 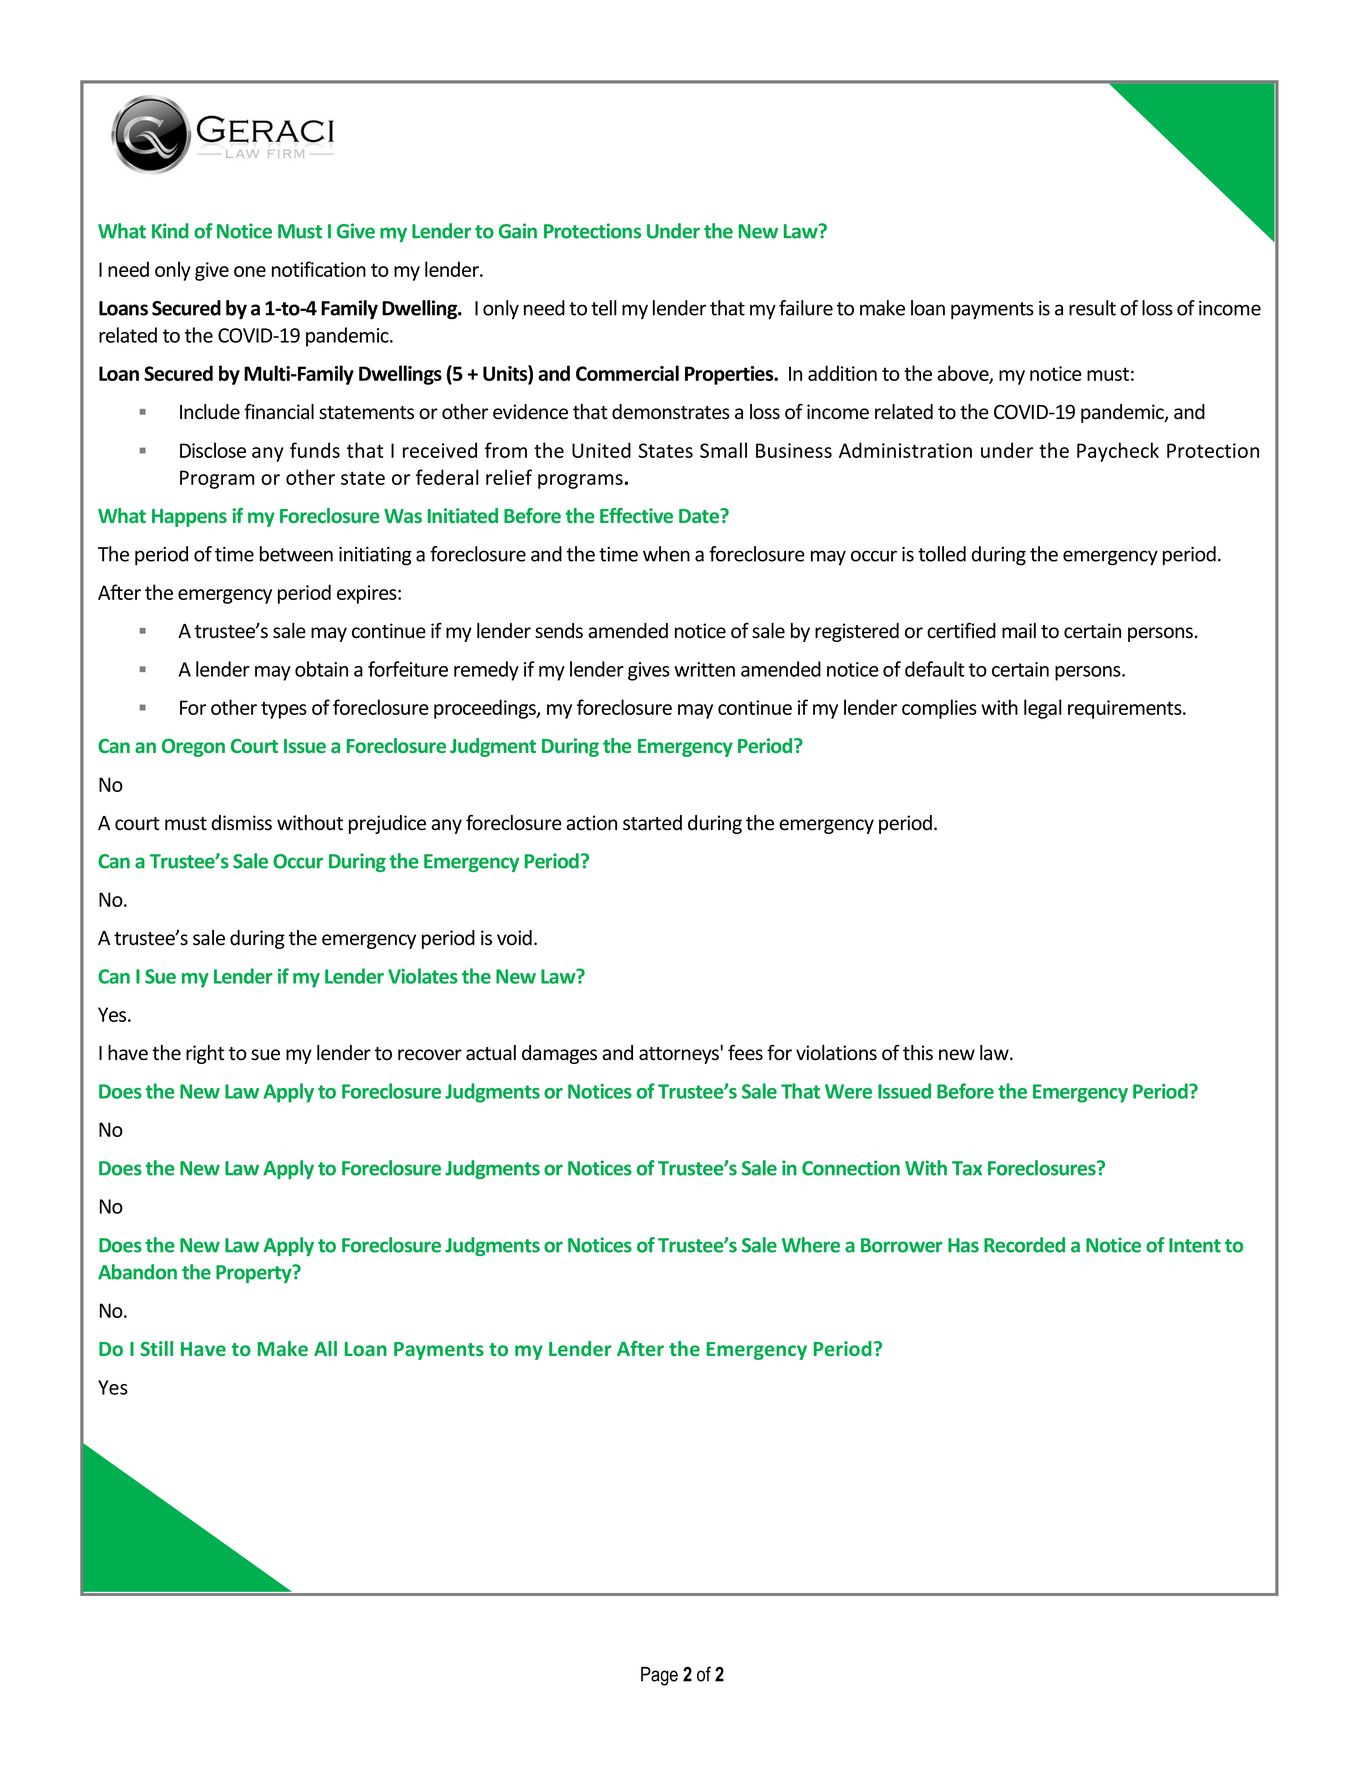 I want to click on attorneys, so click(x=680, y=1054).
